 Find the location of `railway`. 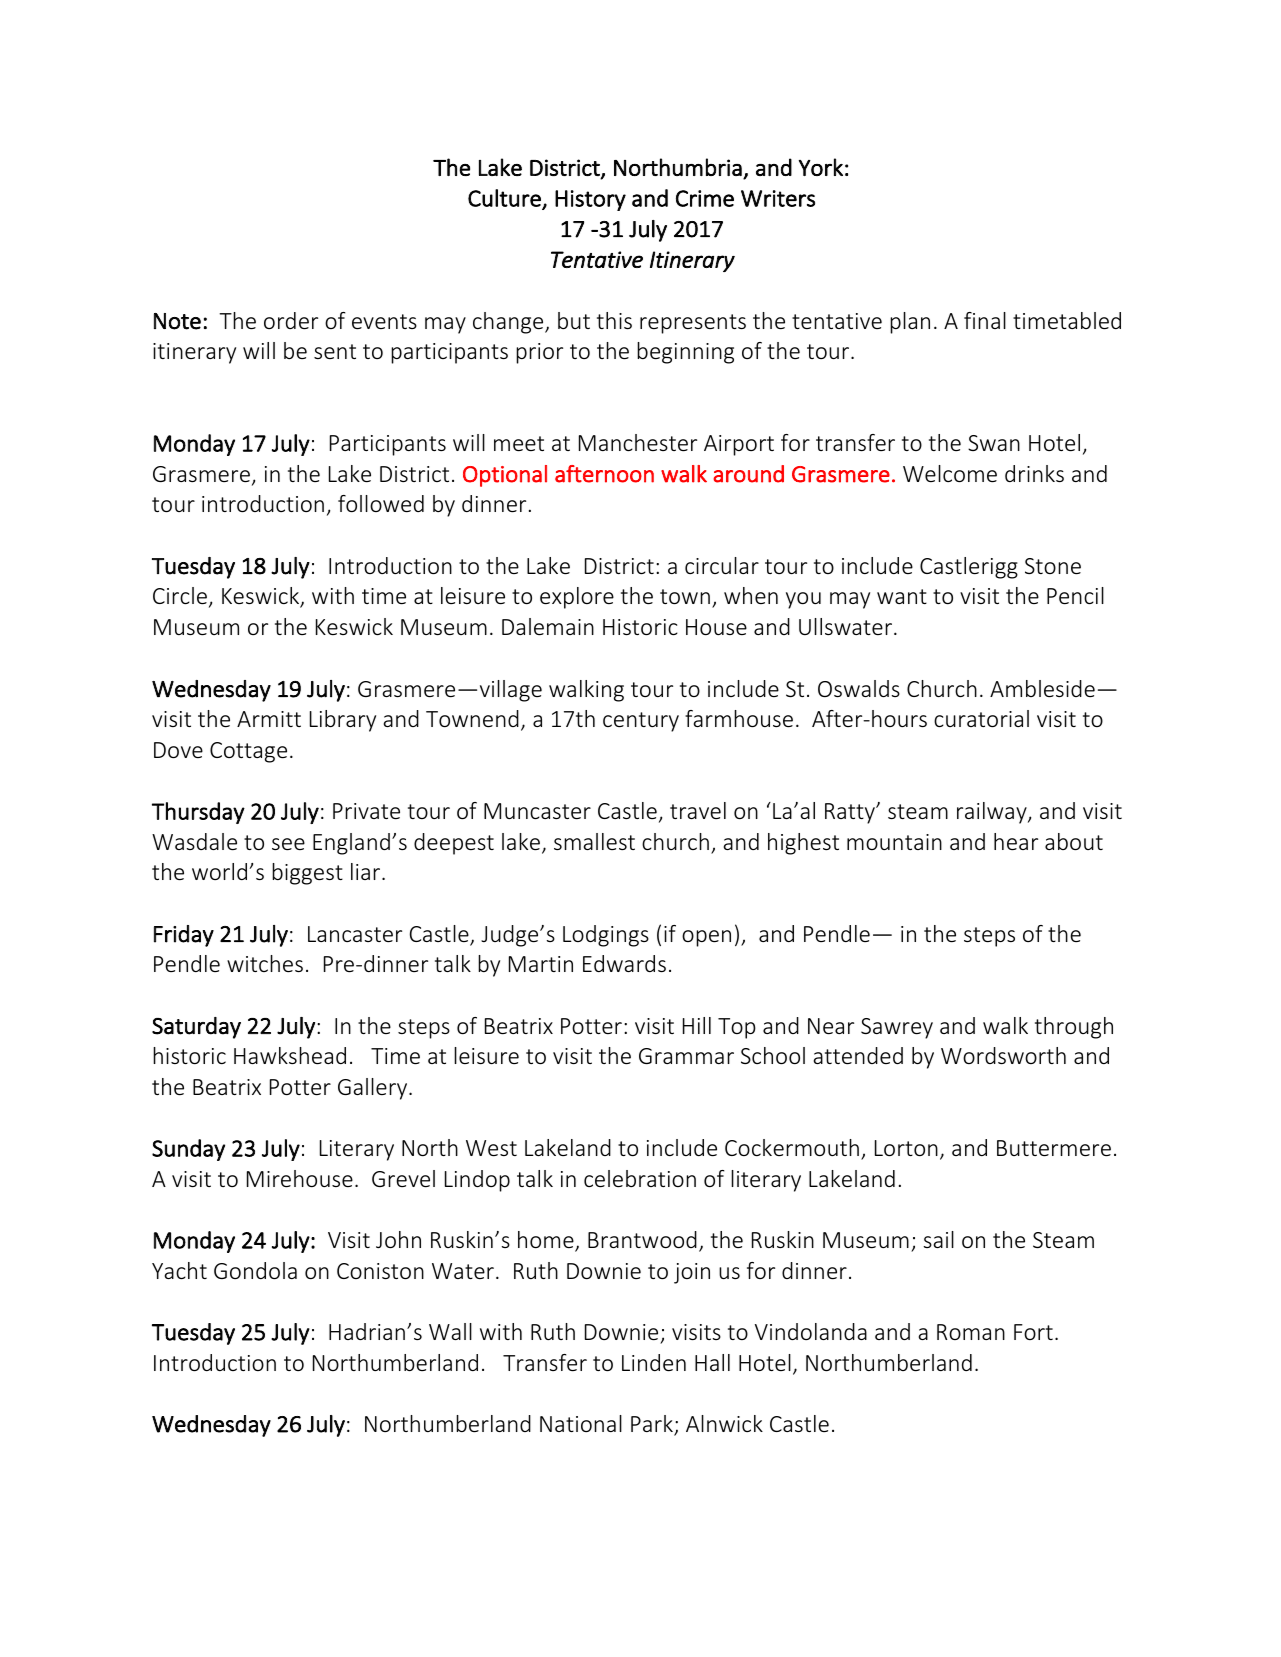

railway is located at coordinates (993, 813).
